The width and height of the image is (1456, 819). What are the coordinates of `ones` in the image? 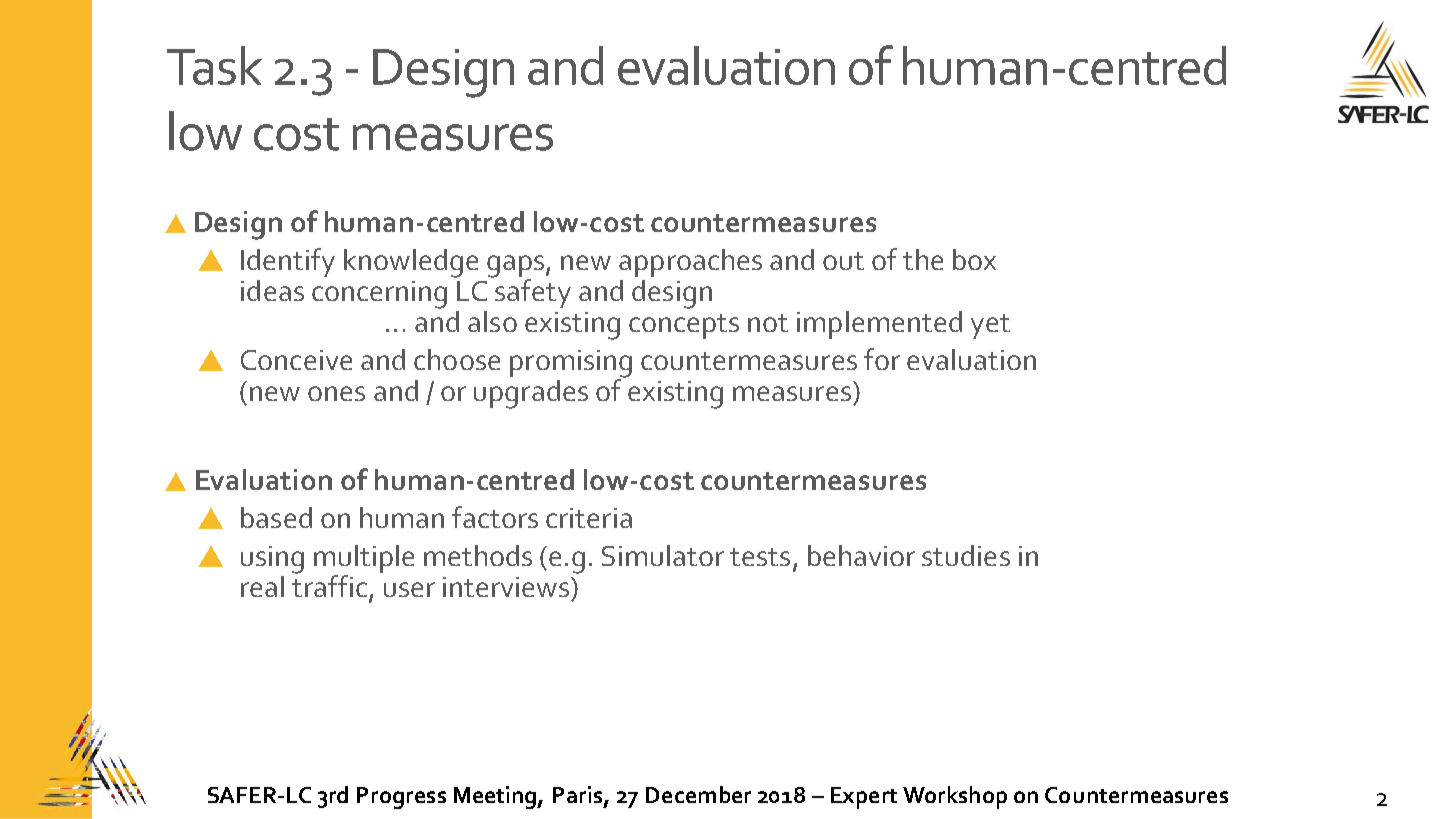 It's located at (336, 393).
